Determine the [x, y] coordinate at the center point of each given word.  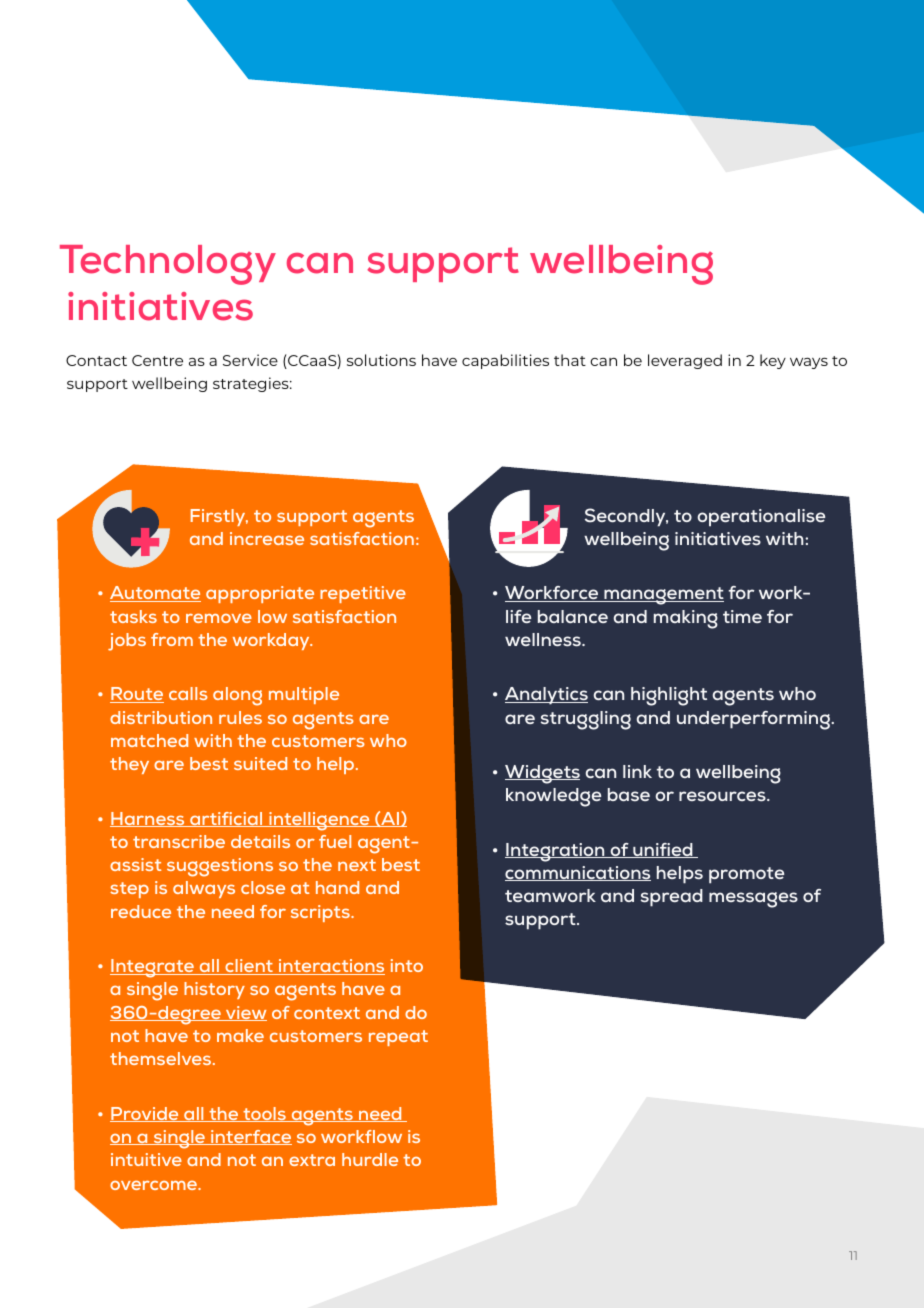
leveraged [685, 361]
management [663, 596]
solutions [381, 360]
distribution [161, 717]
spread [672, 898]
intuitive [146, 1159]
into [407, 965]
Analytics [546, 696]
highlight [669, 696]
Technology [168, 265]
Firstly [219, 517]
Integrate [153, 968]
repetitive [363, 594]
